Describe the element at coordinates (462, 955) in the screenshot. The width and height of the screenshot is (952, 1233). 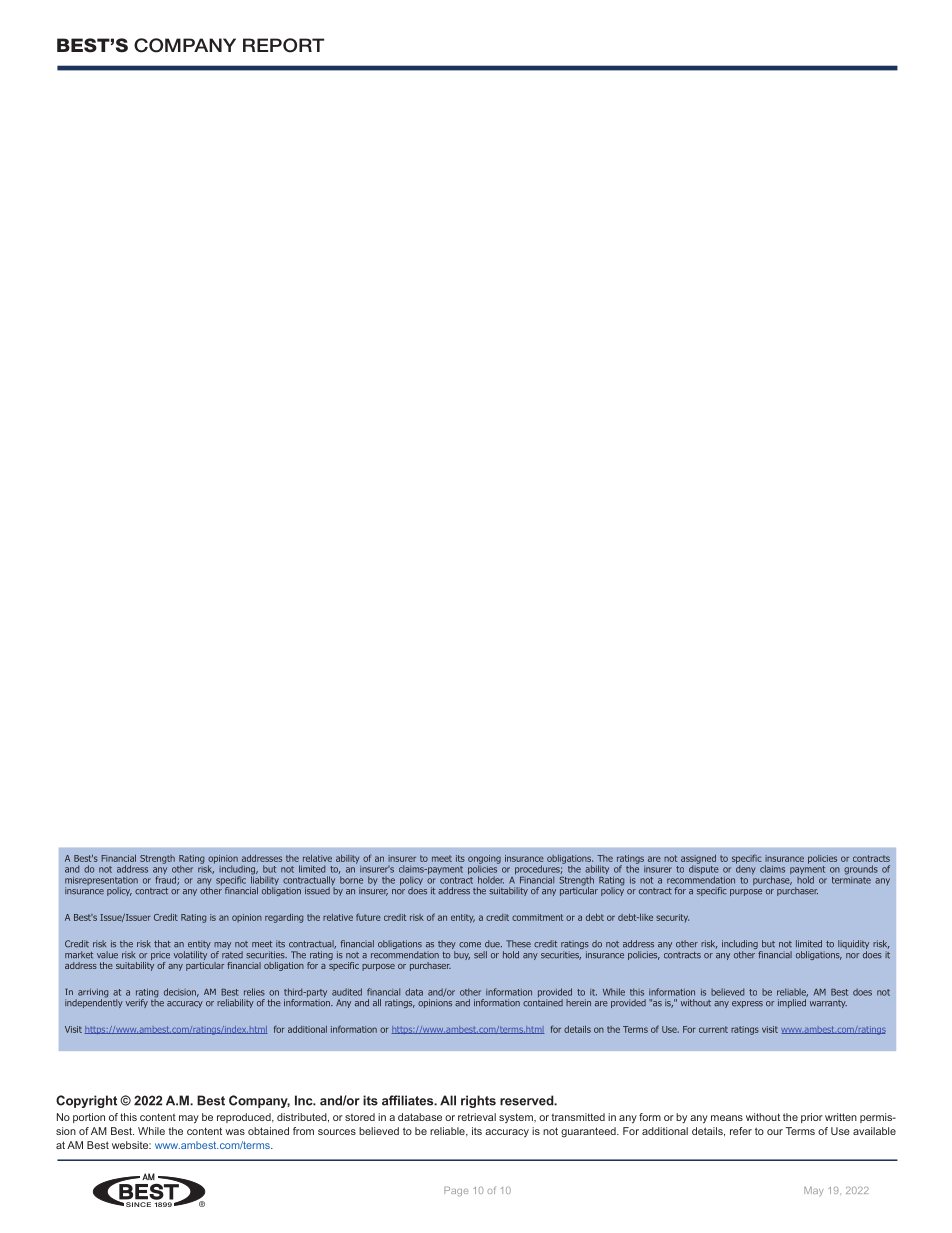
I see `buy` at that location.
